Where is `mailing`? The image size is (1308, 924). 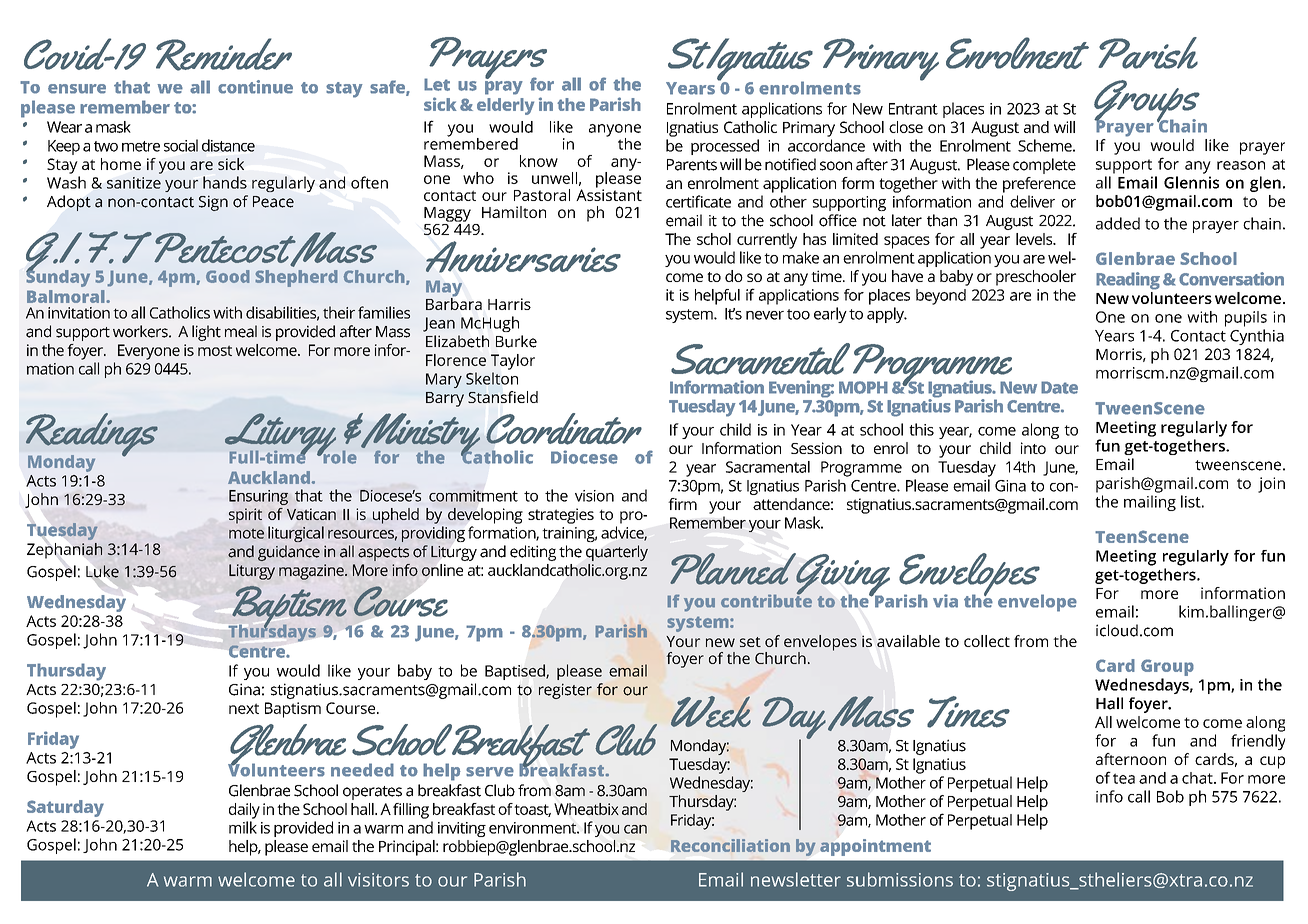
mailing is located at coordinates (1150, 503).
